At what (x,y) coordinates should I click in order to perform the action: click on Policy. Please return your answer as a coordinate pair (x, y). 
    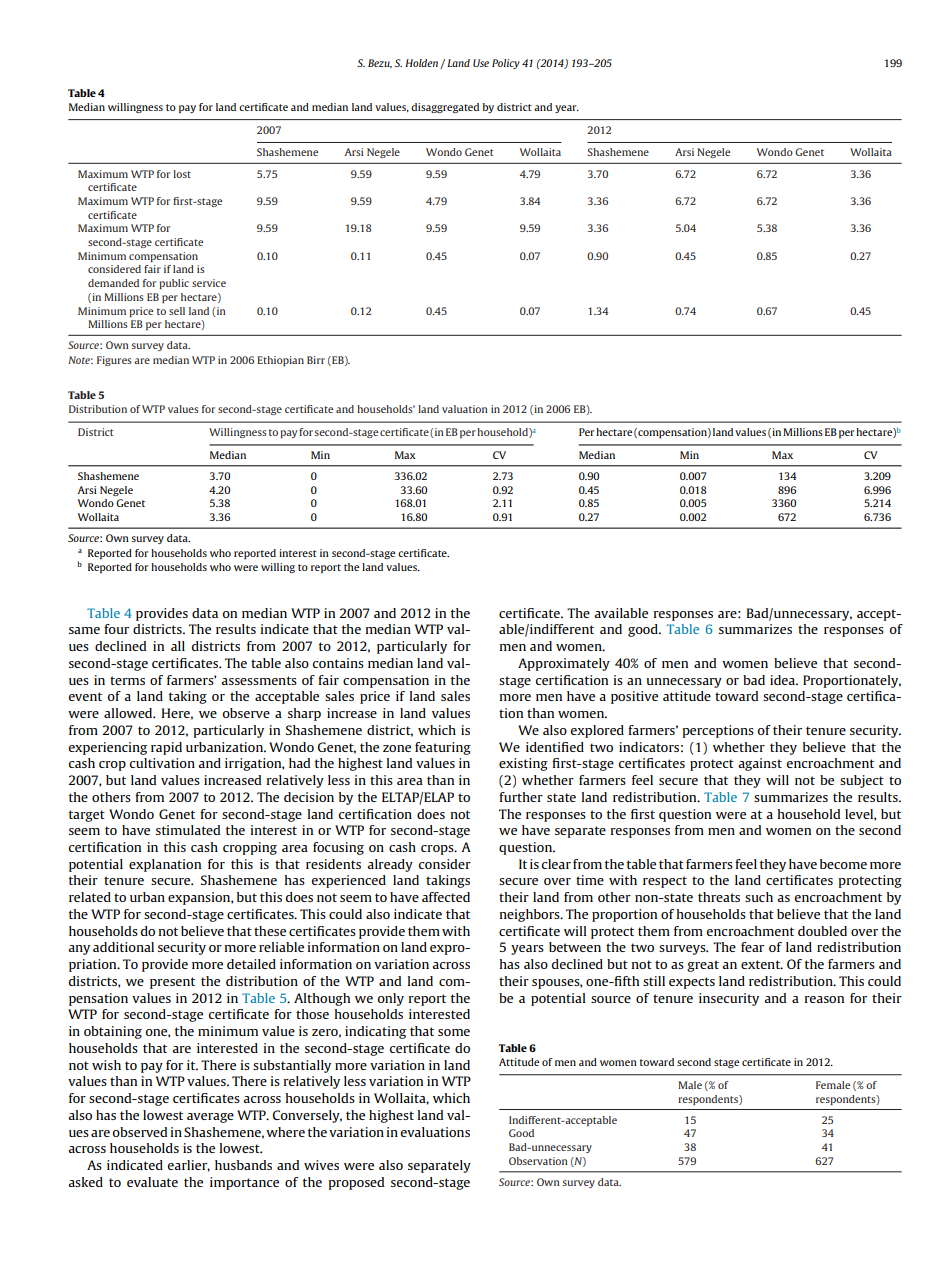
    Looking at the image, I should click on (506, 64).
